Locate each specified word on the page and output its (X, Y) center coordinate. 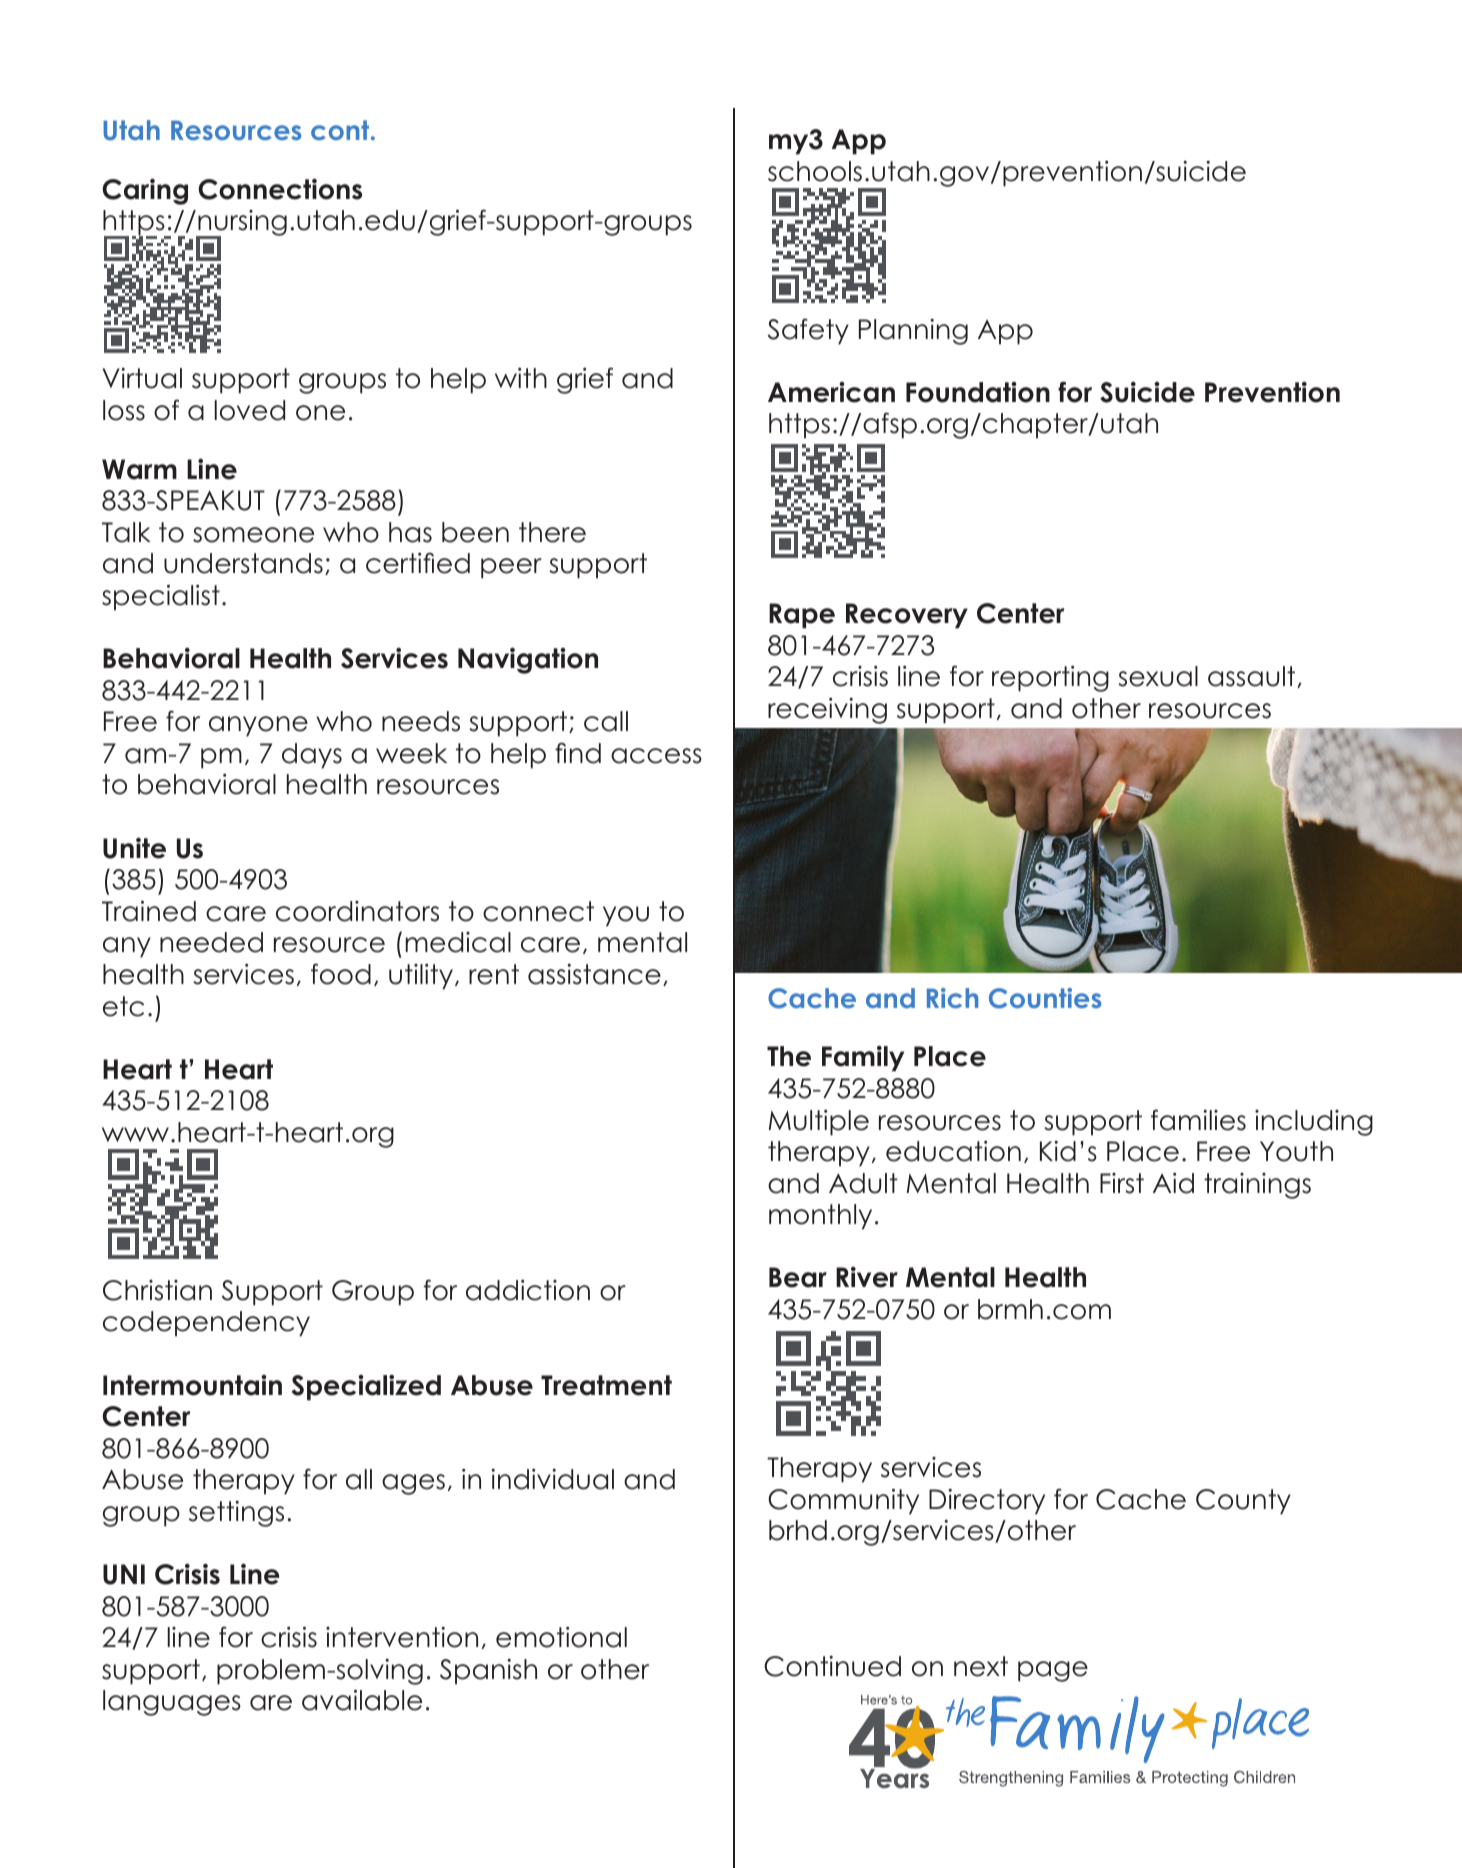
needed (211, 942)
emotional (561, 1637)
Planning (913, 331)
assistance (594, 974)
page (1053, 1671)
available (362, 1700)
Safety (808, 331)
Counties (1045, 998)
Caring (145, 191)
